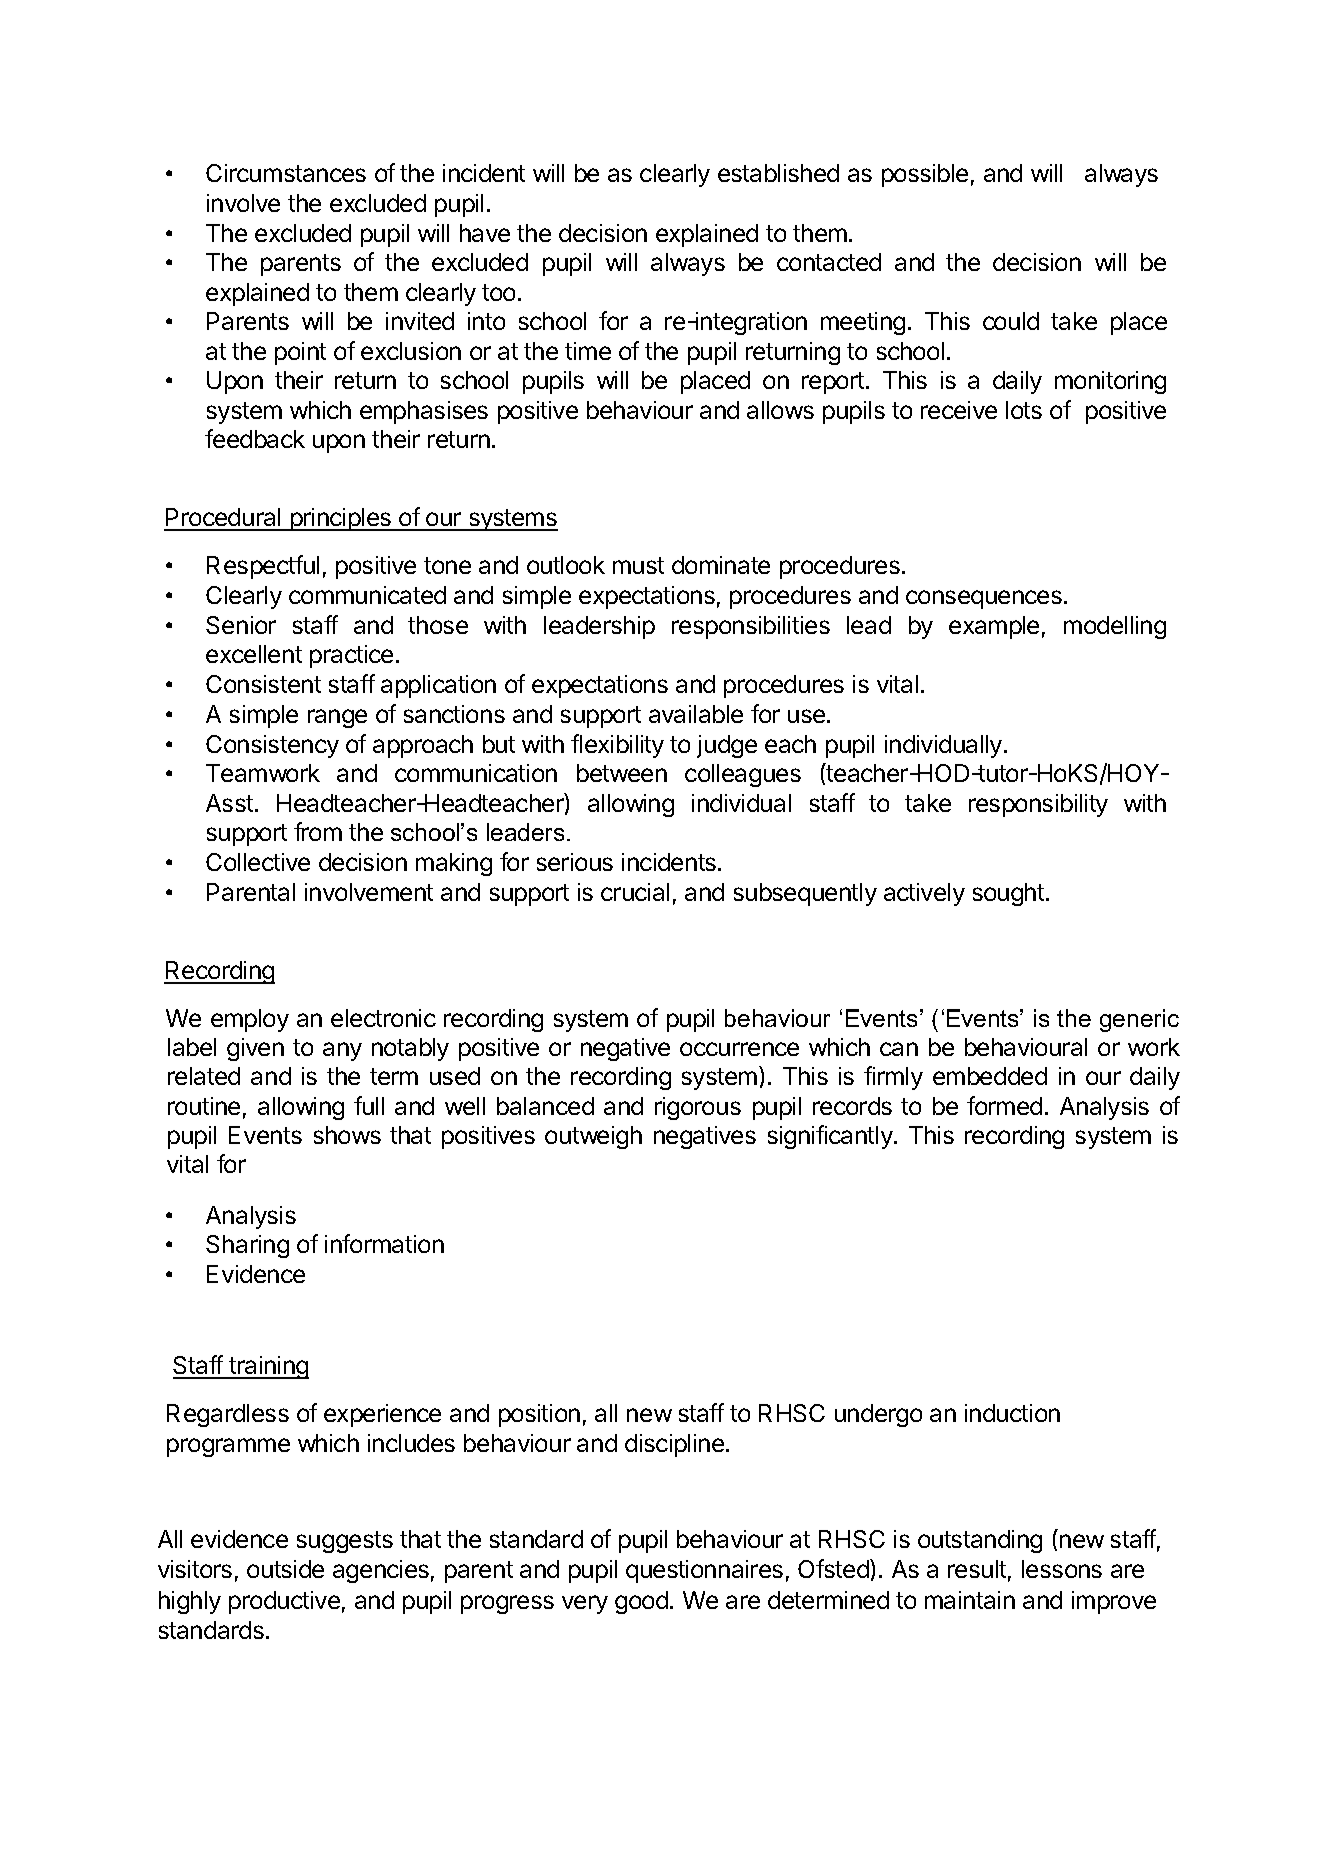 This screenshot has width=1321, height=1868. Describe the element at coordinates (263, 684) in the screenshot. I see `Consistent` at that location.
